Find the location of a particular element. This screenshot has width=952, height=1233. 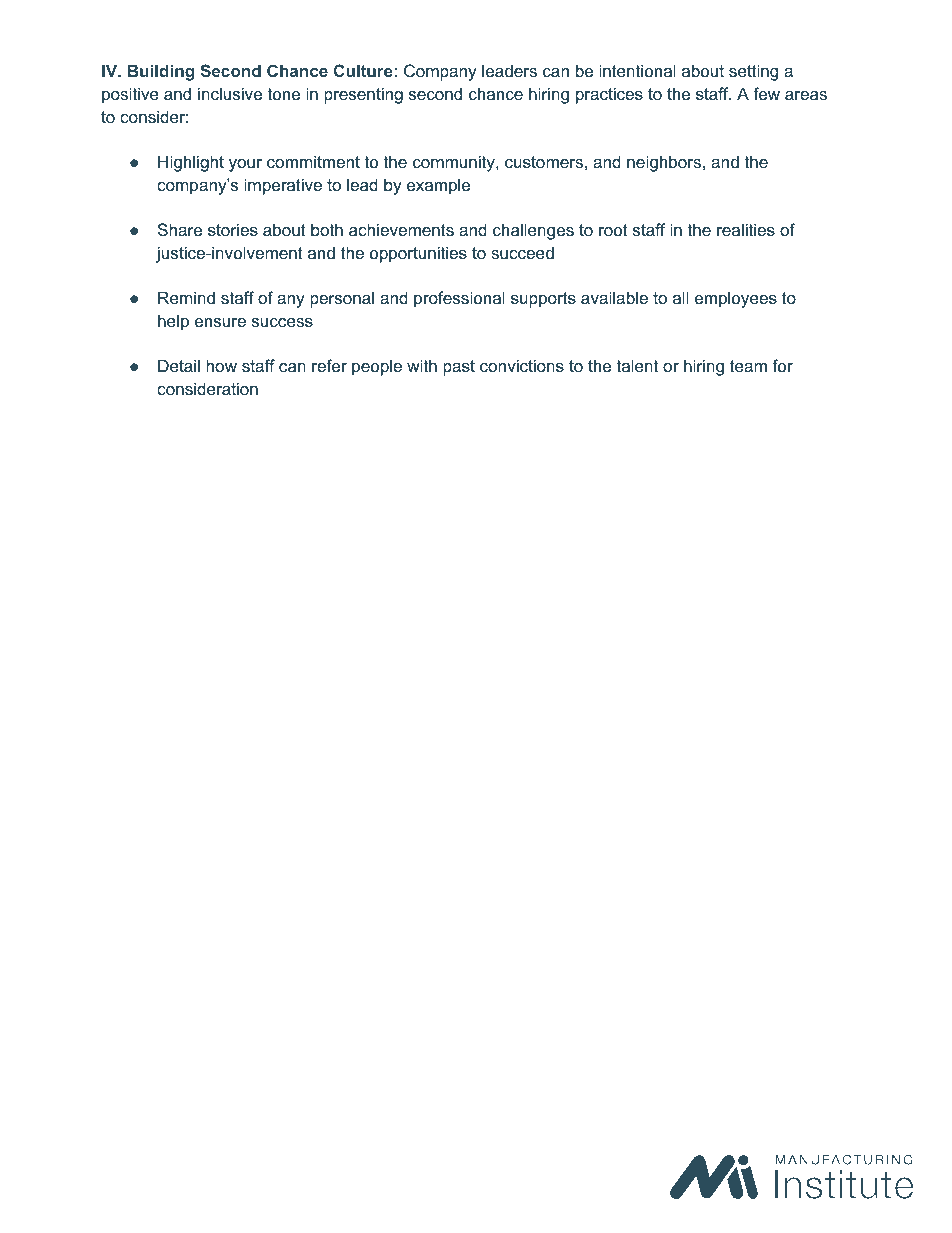

presenting is located at coordinates (363, 95).
